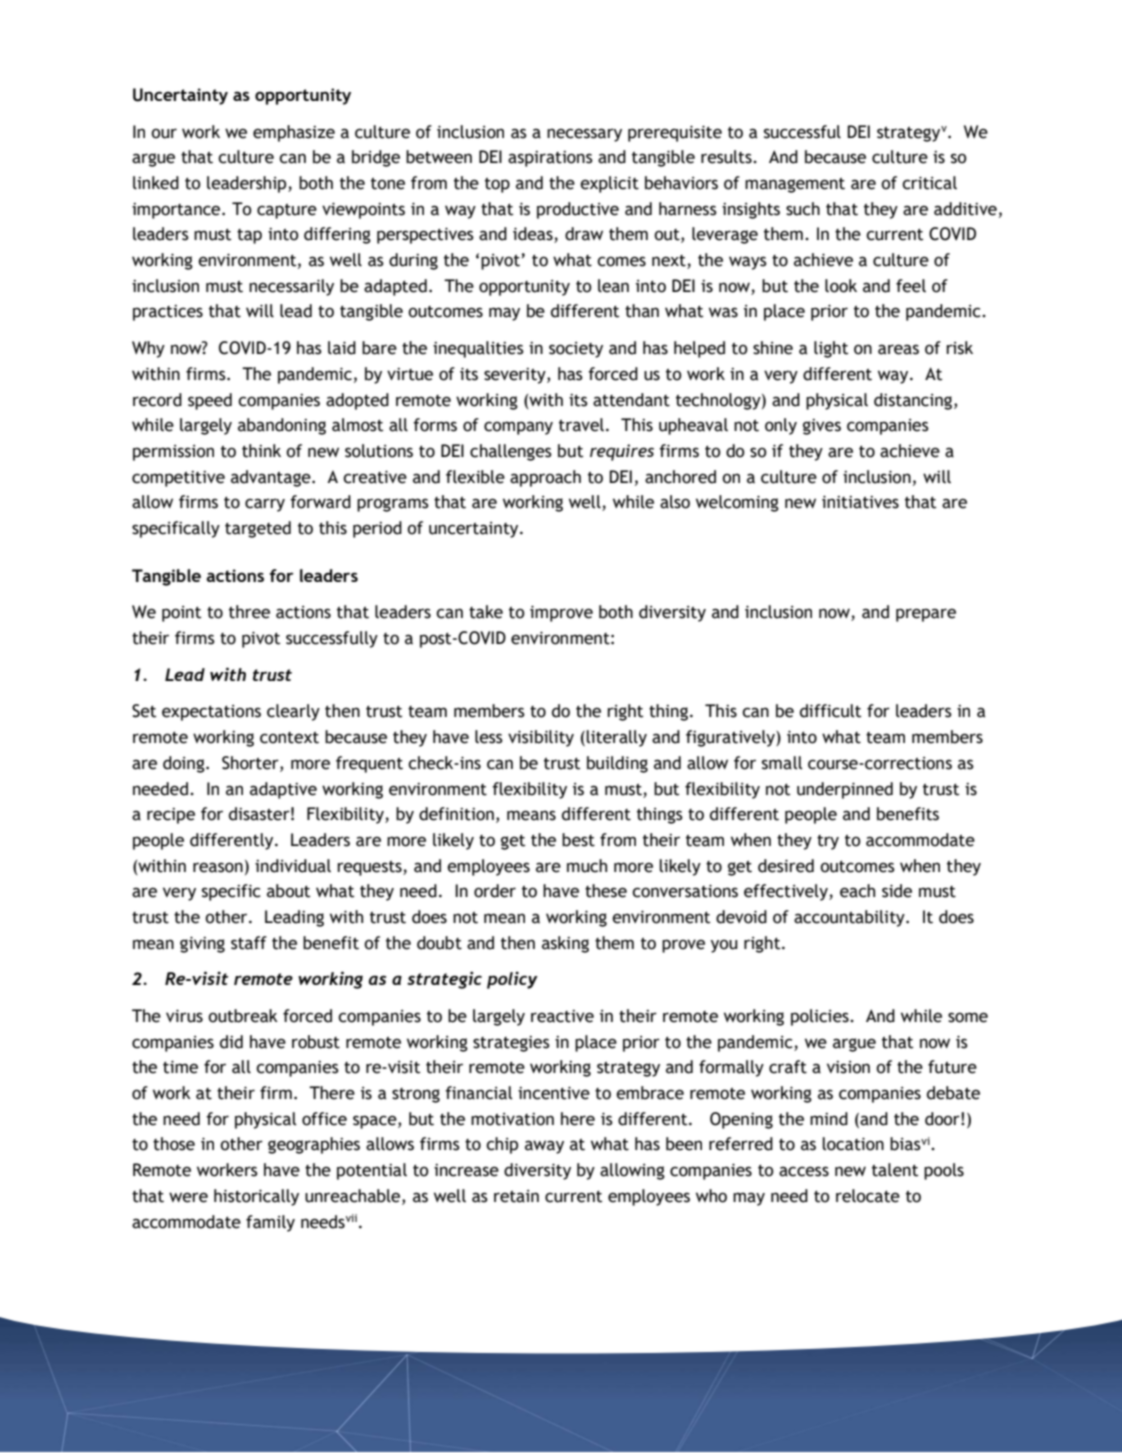 This screenshot has height=1453, width=1122. I want to click on visibility, so click(541, 738).
